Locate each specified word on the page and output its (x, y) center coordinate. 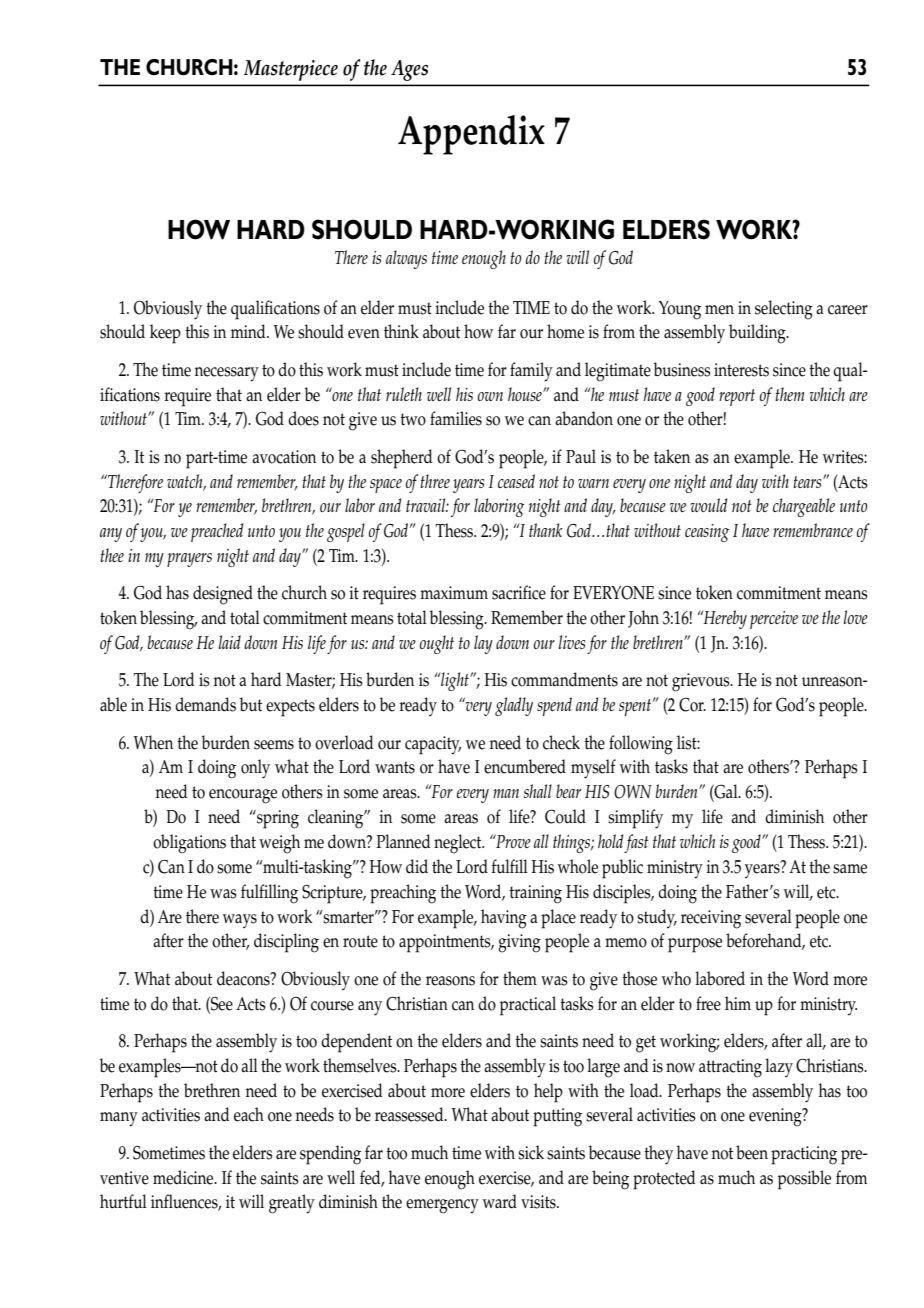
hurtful (123, 1201)
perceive (774, 620)
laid (229, 642)
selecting (784, 310)
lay (483, 644)
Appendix (471, 135)
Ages (409, 70)
